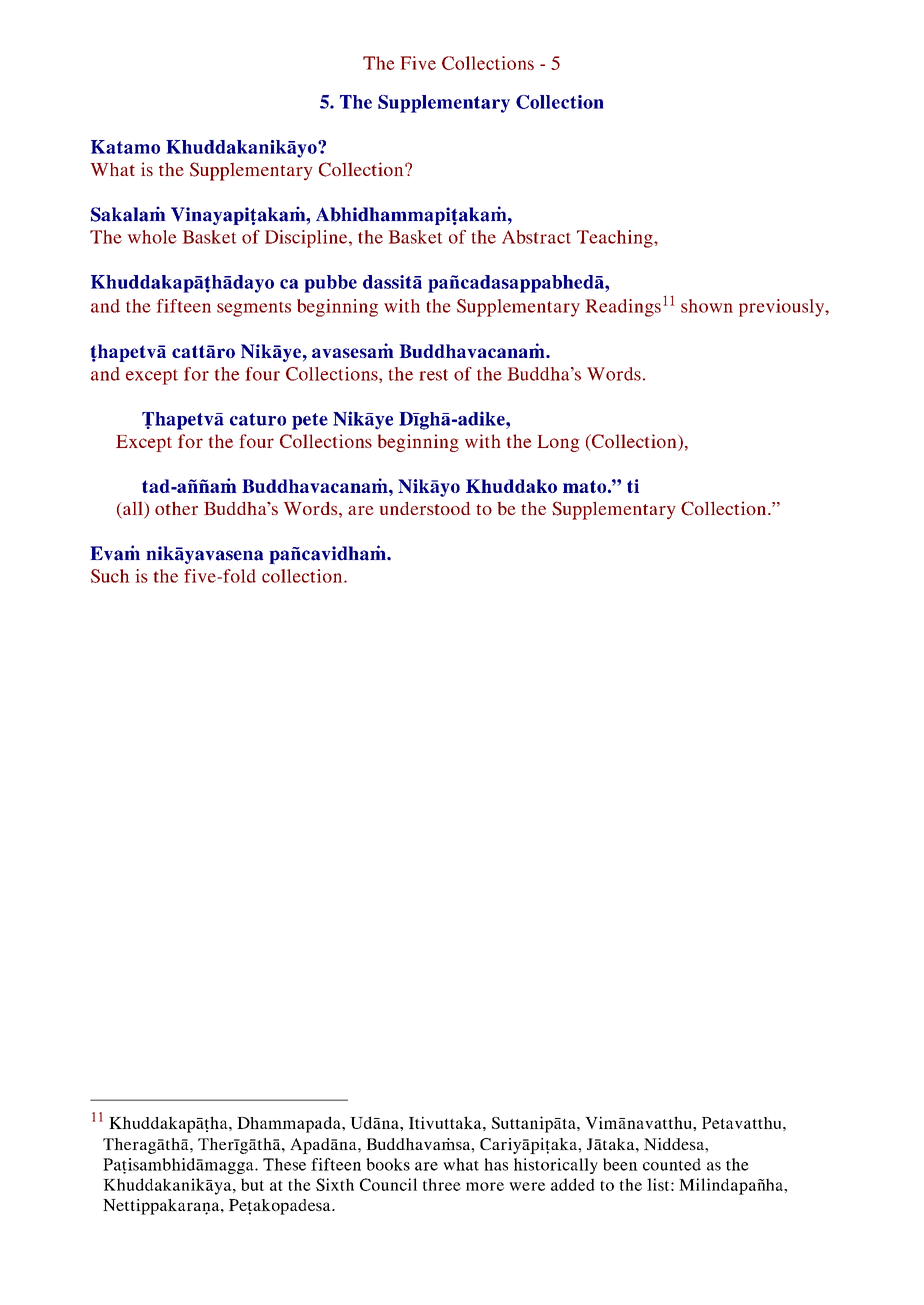  What do you see at coordinates (388, 1164) in the document?
I see `books` at bounding box center [388, 1164].
